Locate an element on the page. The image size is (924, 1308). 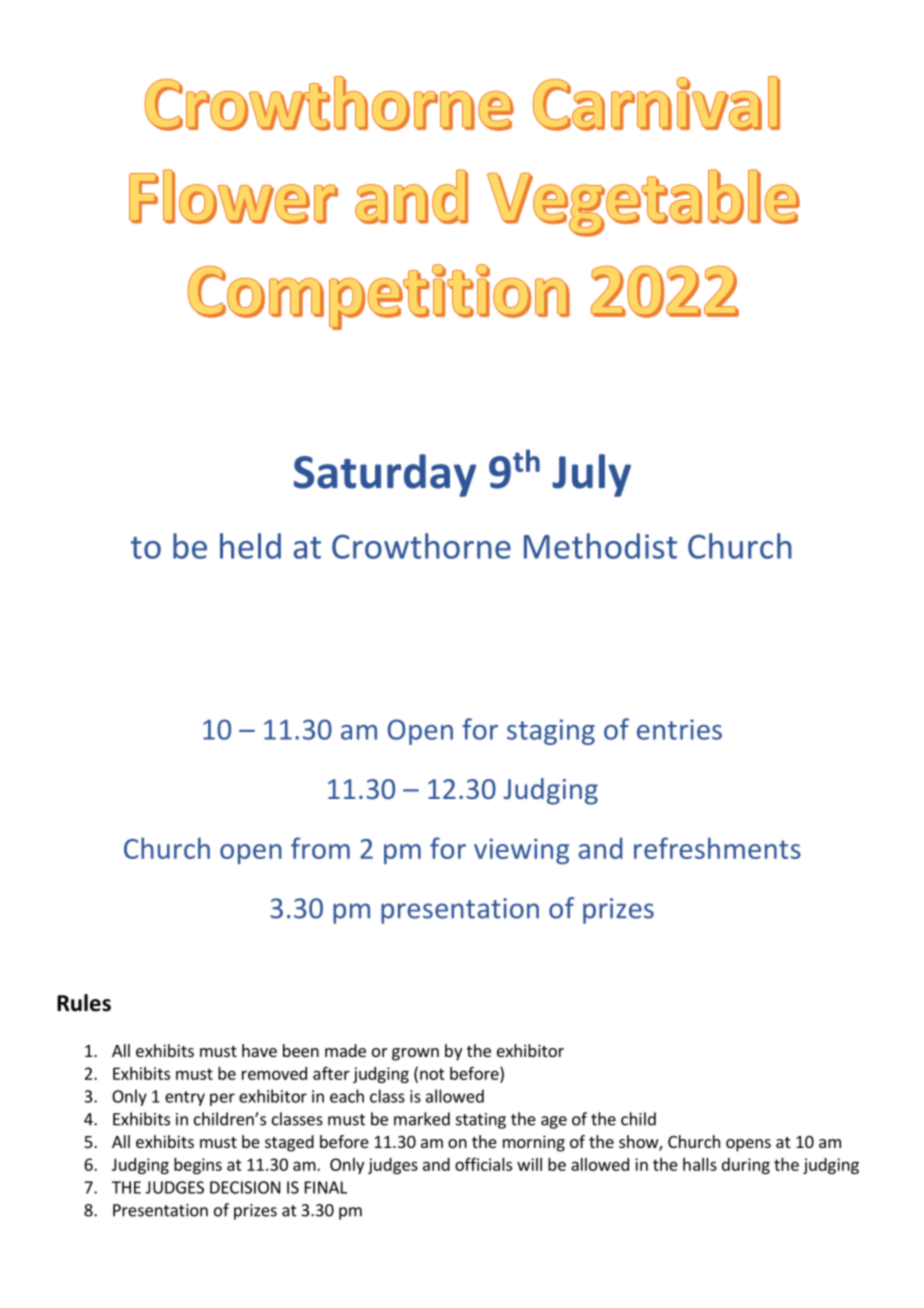
July is located at coordinates (591, 475).
